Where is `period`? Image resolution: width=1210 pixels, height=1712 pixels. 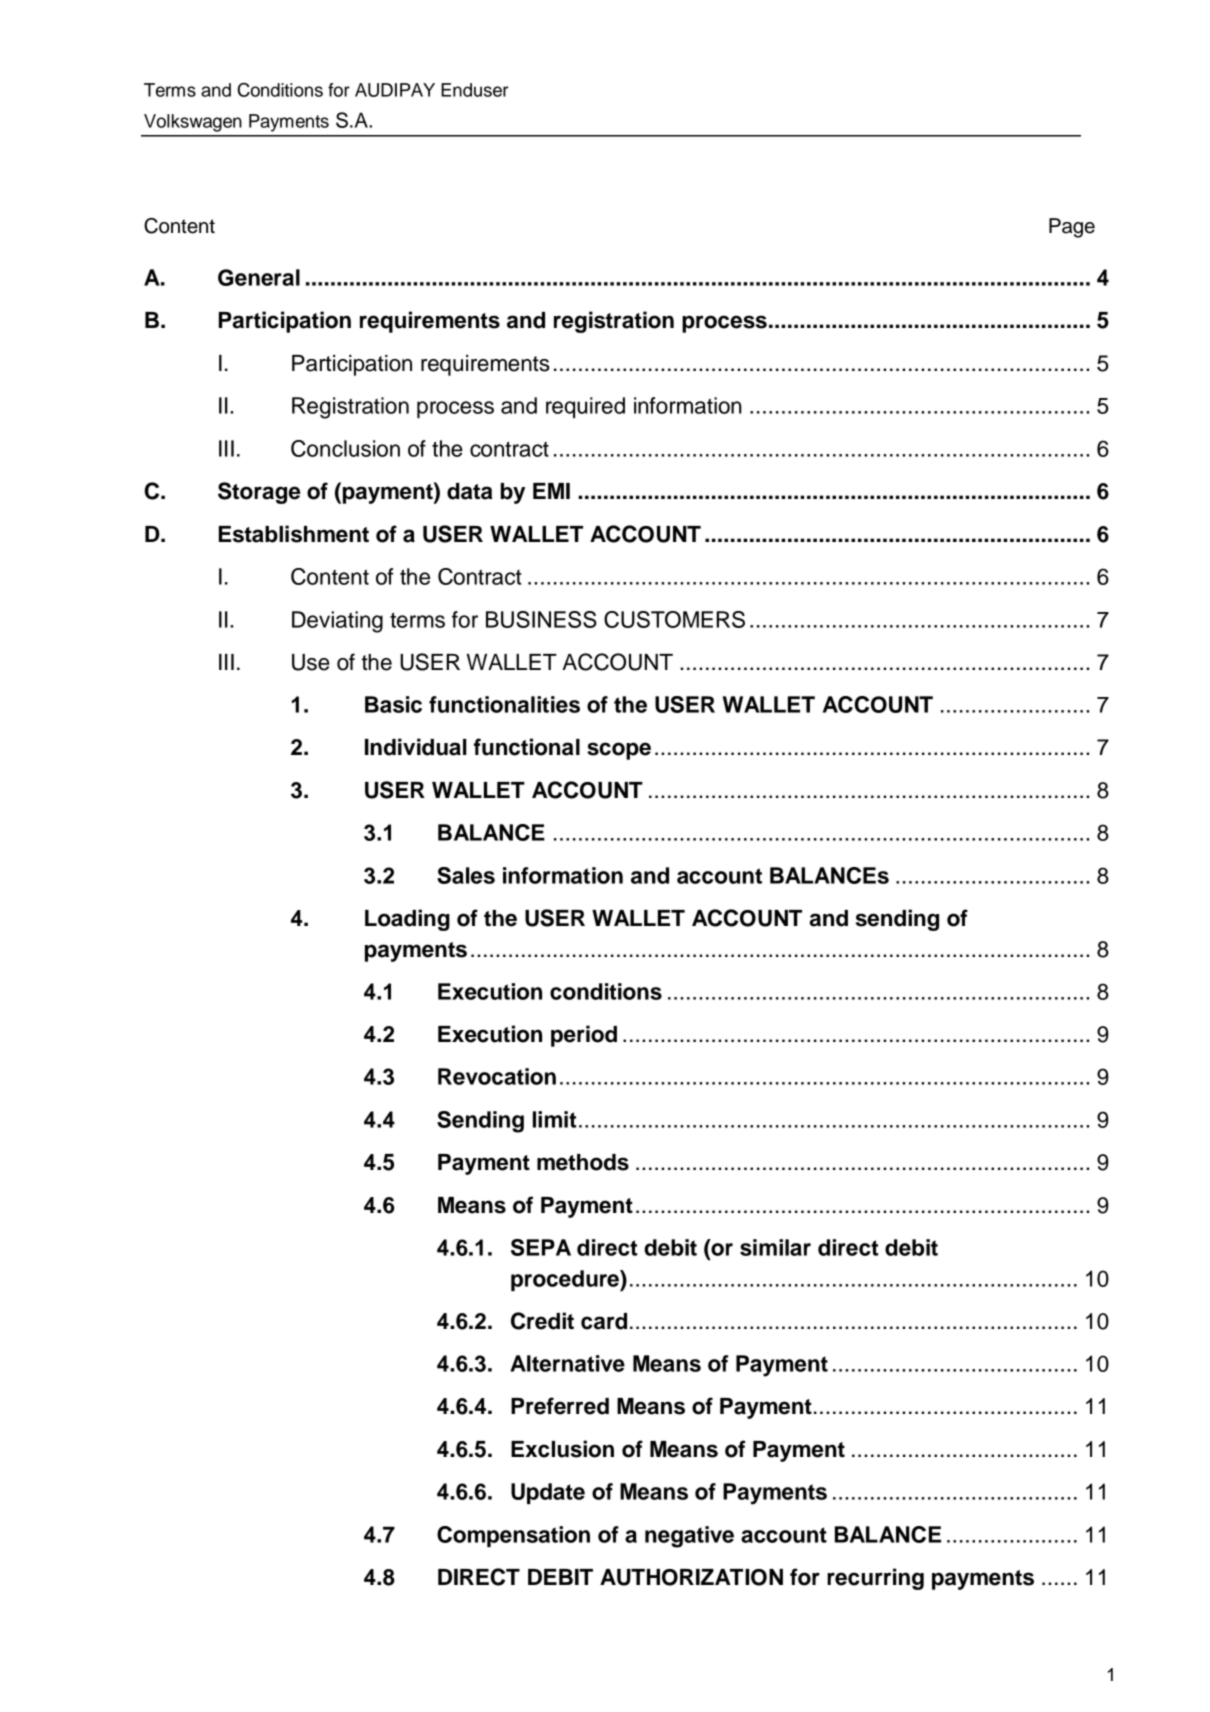 period is located at coordinates (584, 1036).
